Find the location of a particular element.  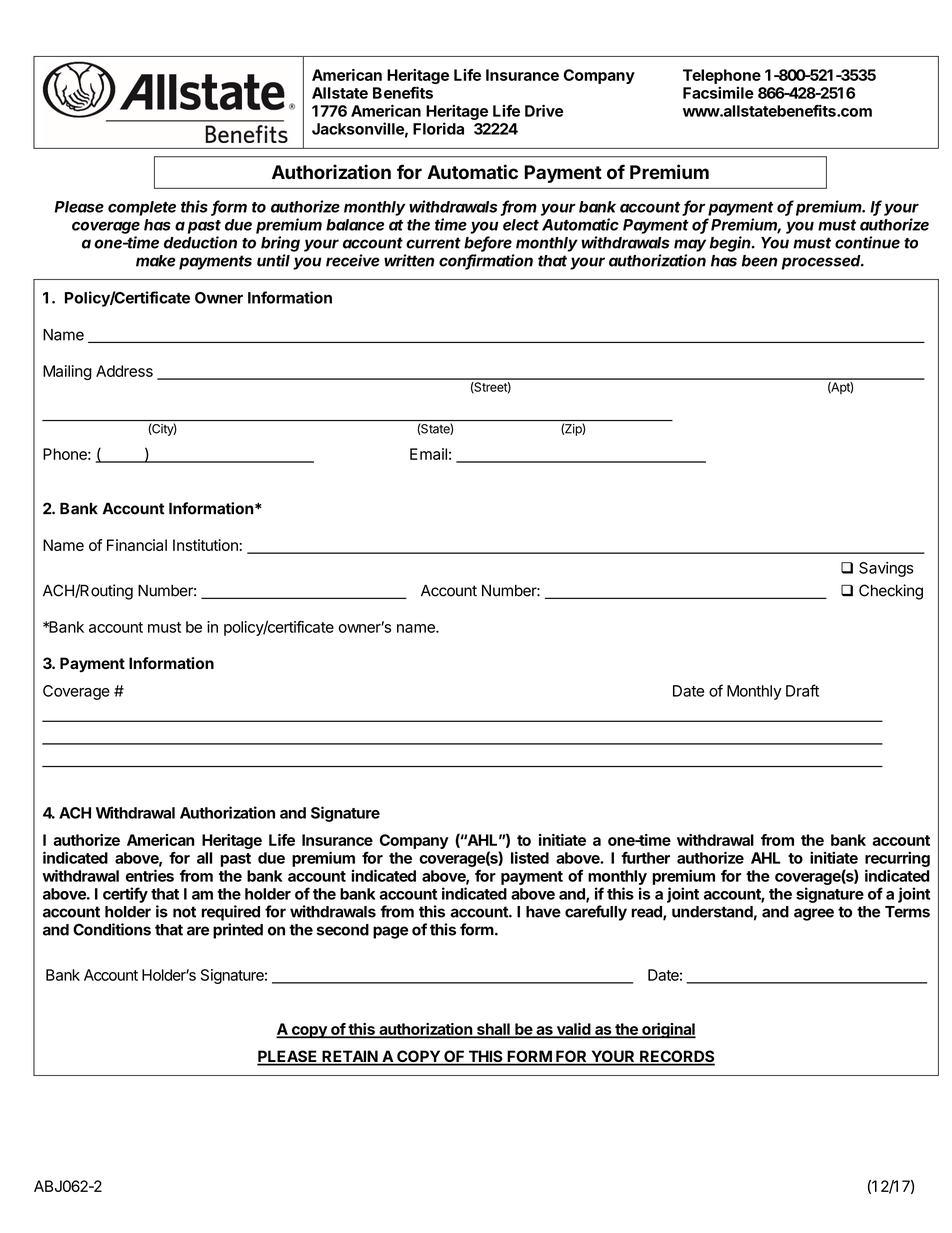

Email is located at coordinates (428, 454).
